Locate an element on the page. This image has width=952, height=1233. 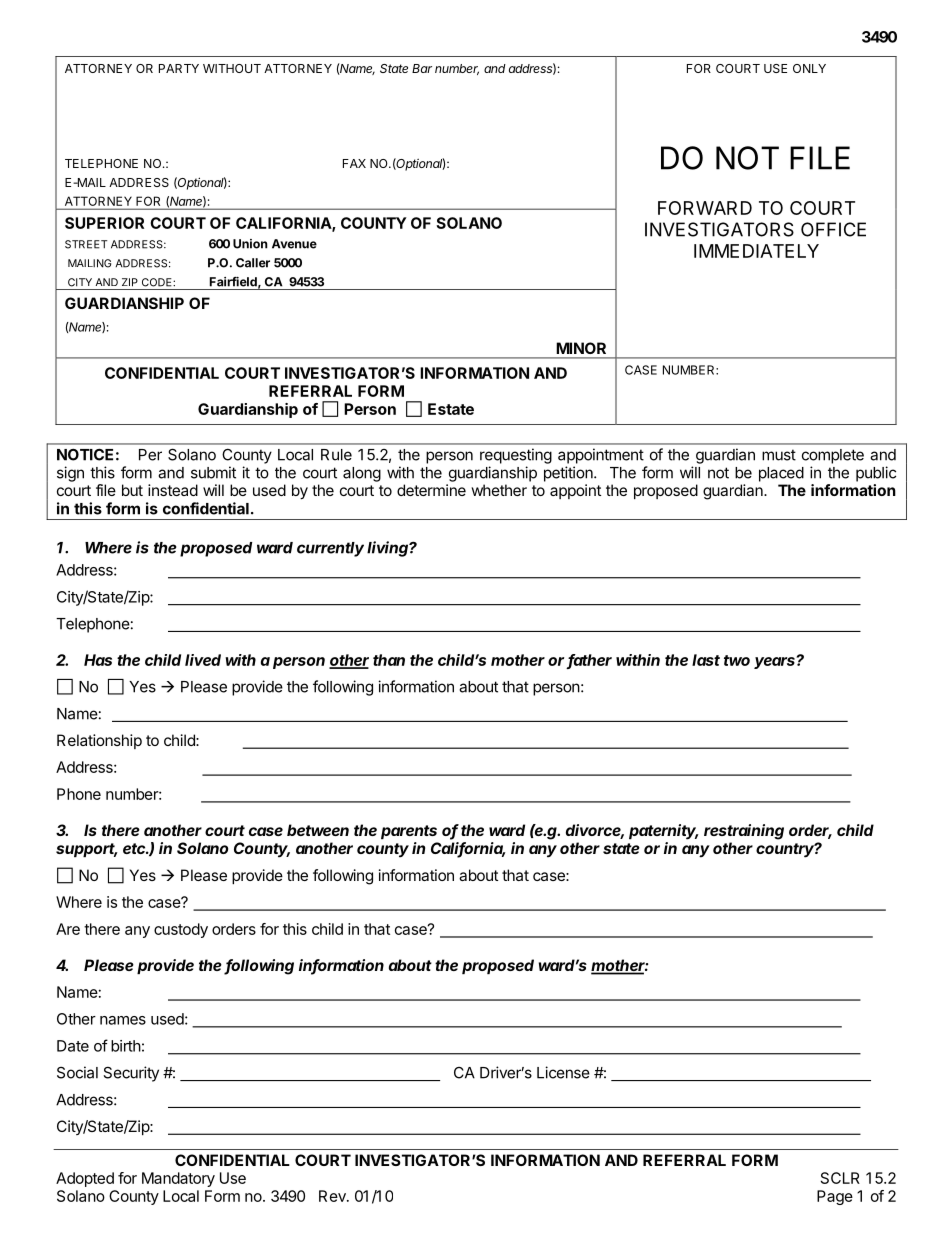
two is located at coordinates (737, 660).
